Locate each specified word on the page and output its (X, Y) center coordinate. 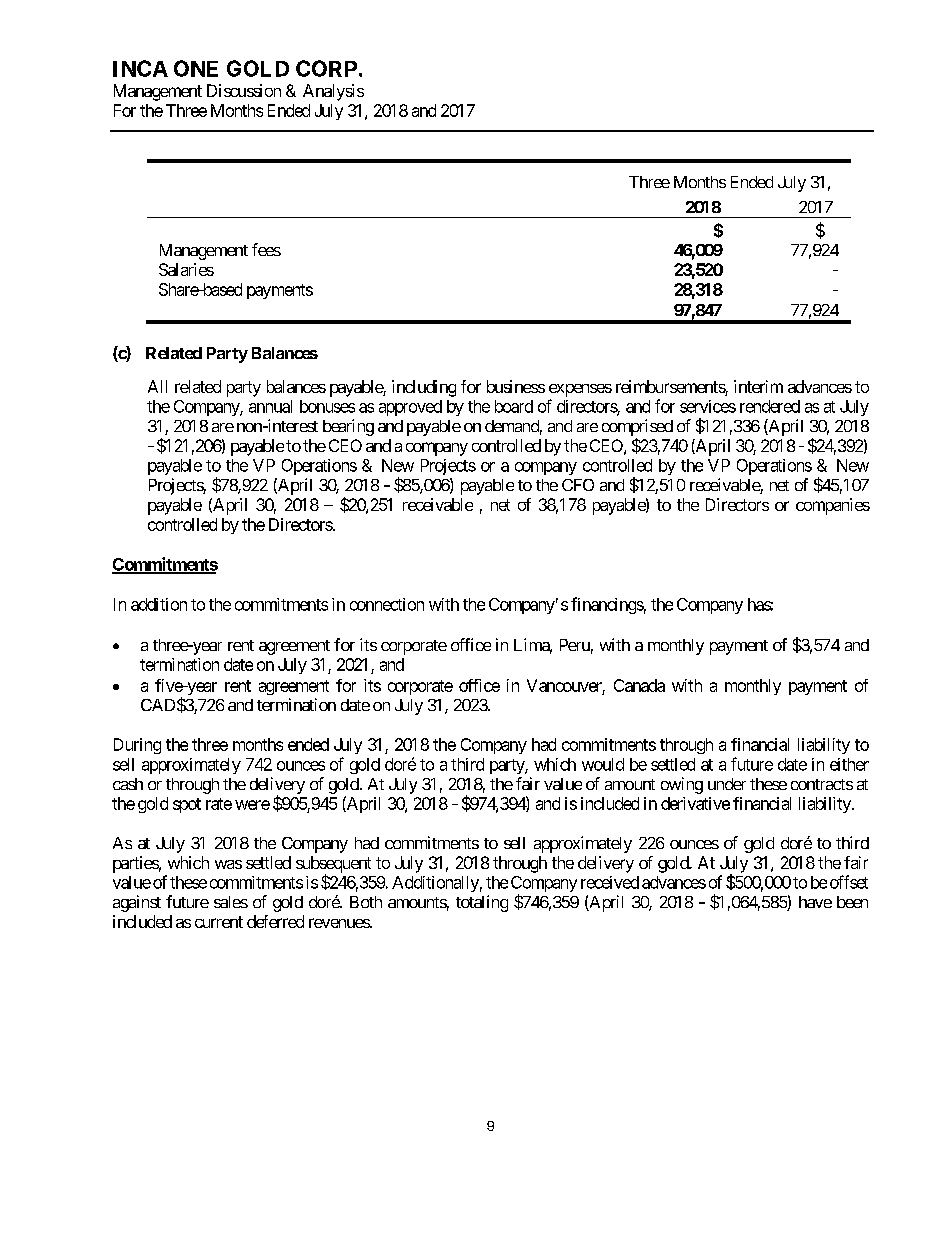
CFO (578, 485)
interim (758, 386)
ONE (196, 68)
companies (833, 506)
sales (231, 902)
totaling (482, 903)
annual (270, 406)
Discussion (244, 90)
